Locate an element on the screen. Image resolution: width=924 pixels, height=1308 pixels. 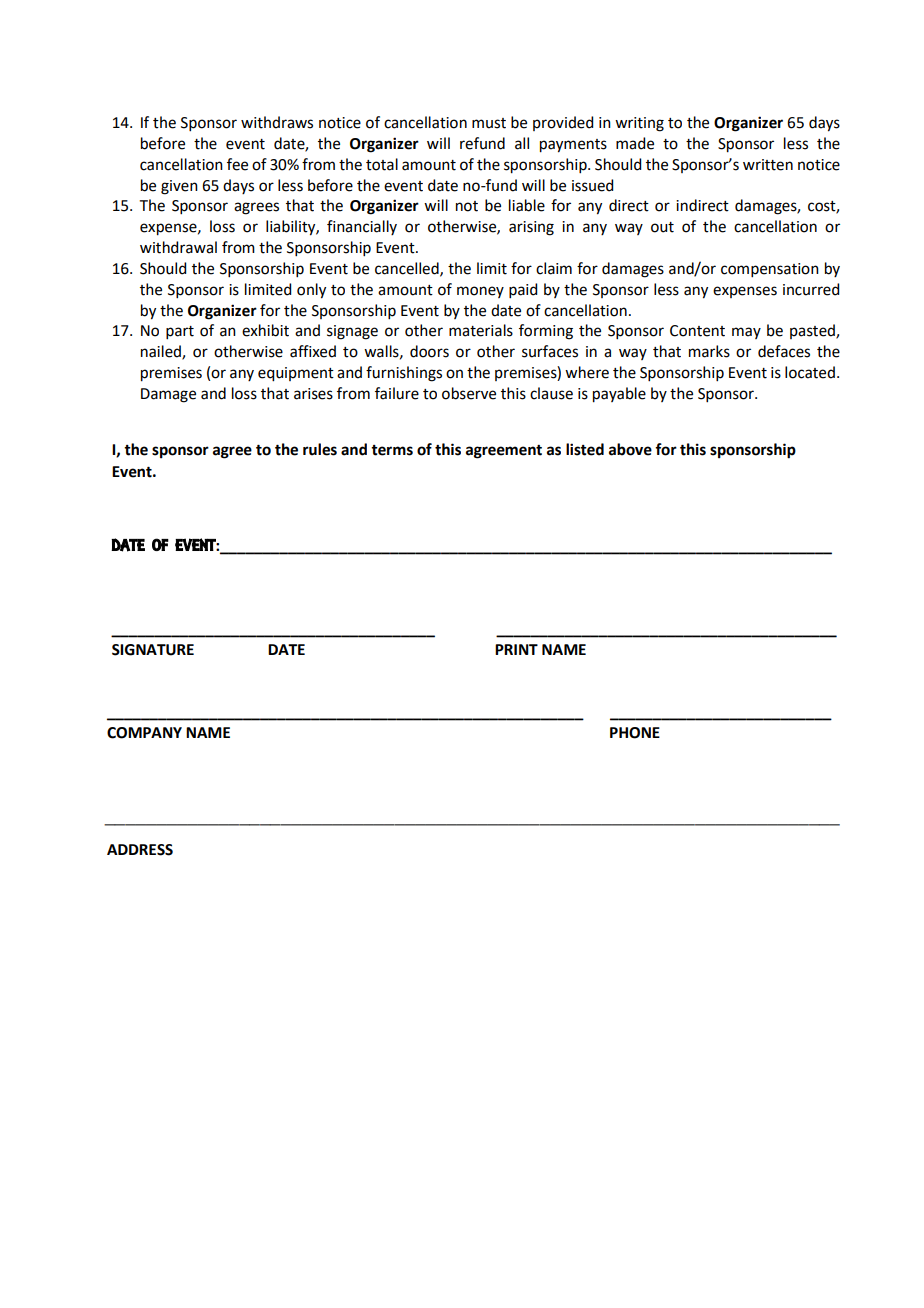
rules is located at coordinates (320, 449).
